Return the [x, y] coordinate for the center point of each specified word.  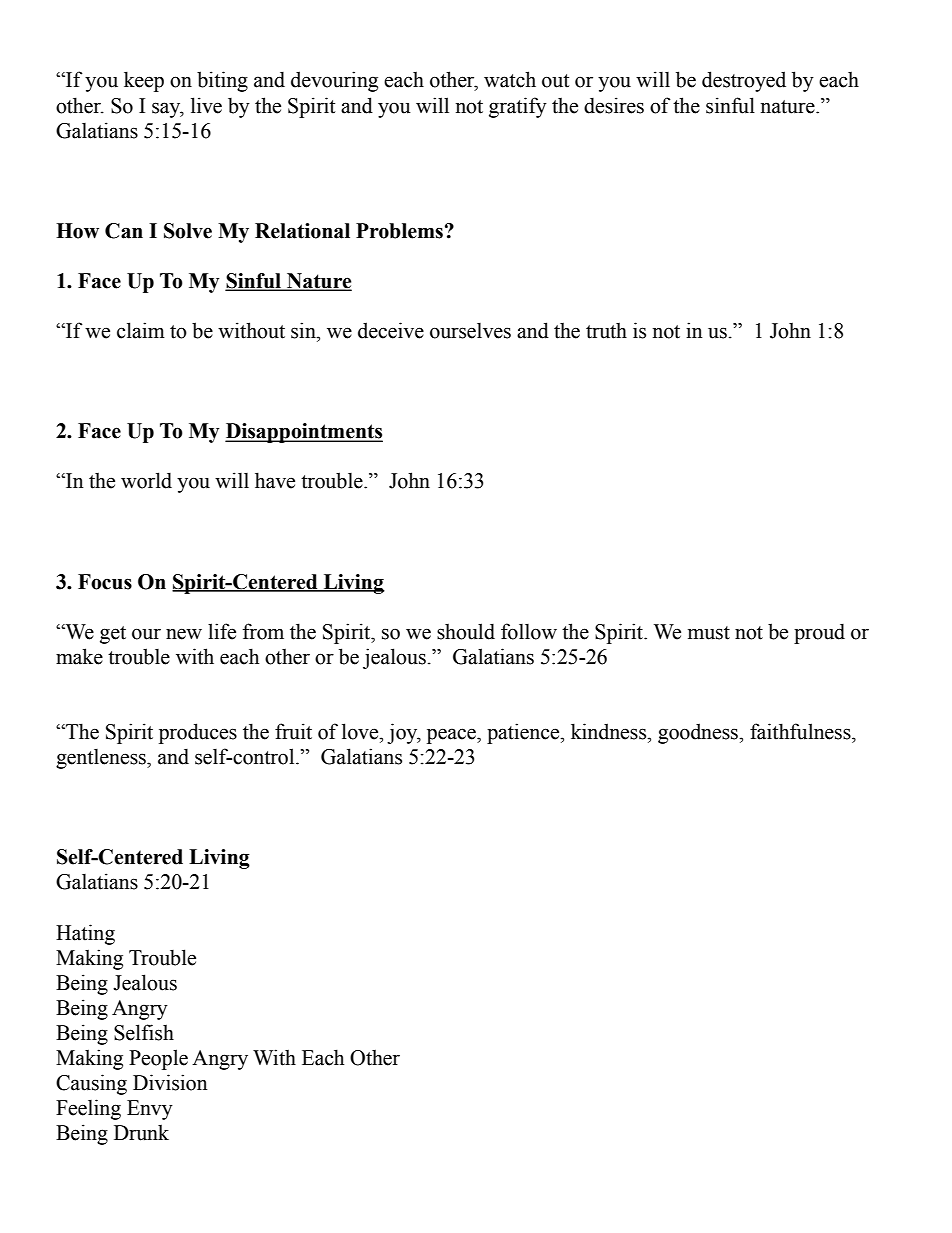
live [206, 105]
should [466, 631]
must [709, 633]
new [184, 634]
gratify [518, 107]
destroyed [744, 81]
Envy [150, 1110]
